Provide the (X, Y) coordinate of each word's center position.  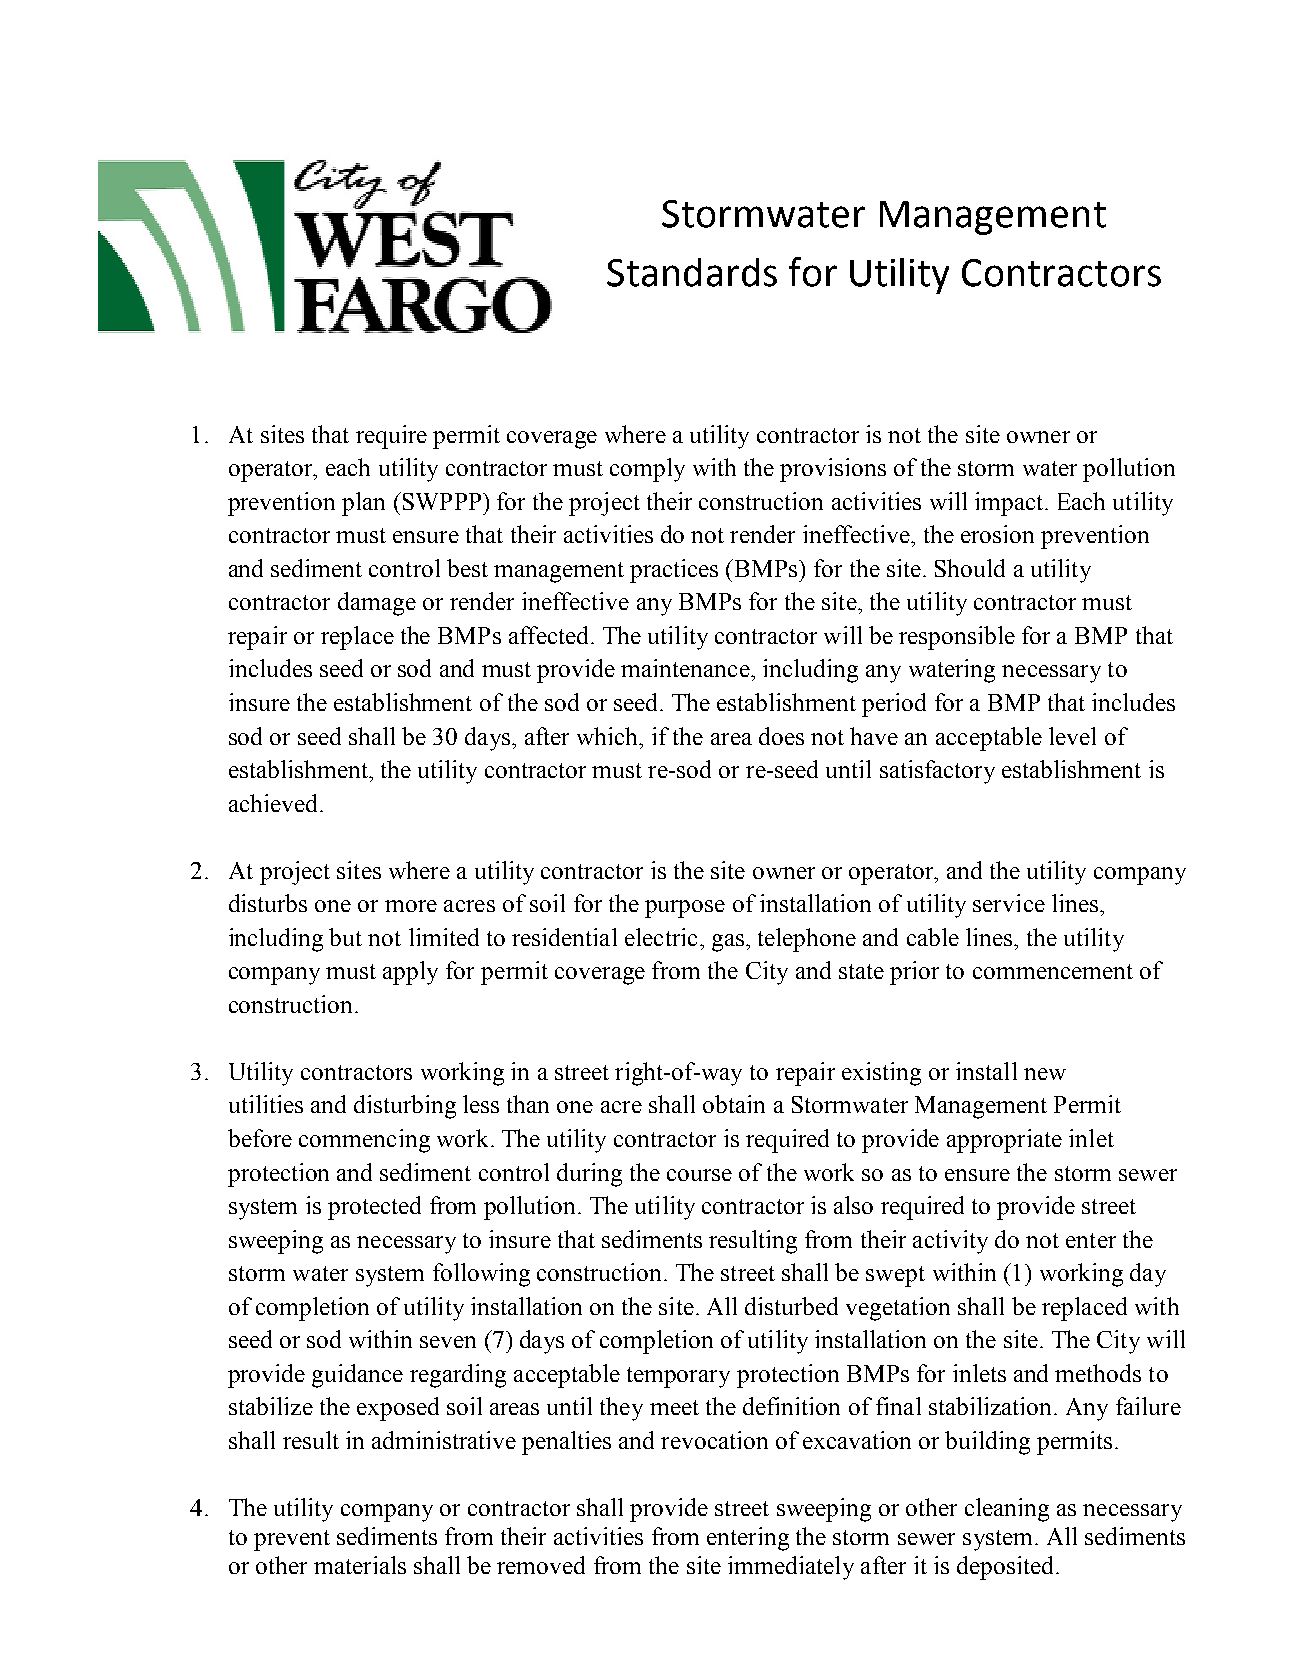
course (699, 1175)
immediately (791, 1568)
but (345, 937)
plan (363, 504)
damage (377, 604)
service (1009, 903)
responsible (957, 638)
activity (950, 1242)
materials (360, 1565)
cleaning (1007, 1510)
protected (374, 1208)
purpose (685, 909)
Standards (692, 272)
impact (1010, 504)
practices (674, 571)
